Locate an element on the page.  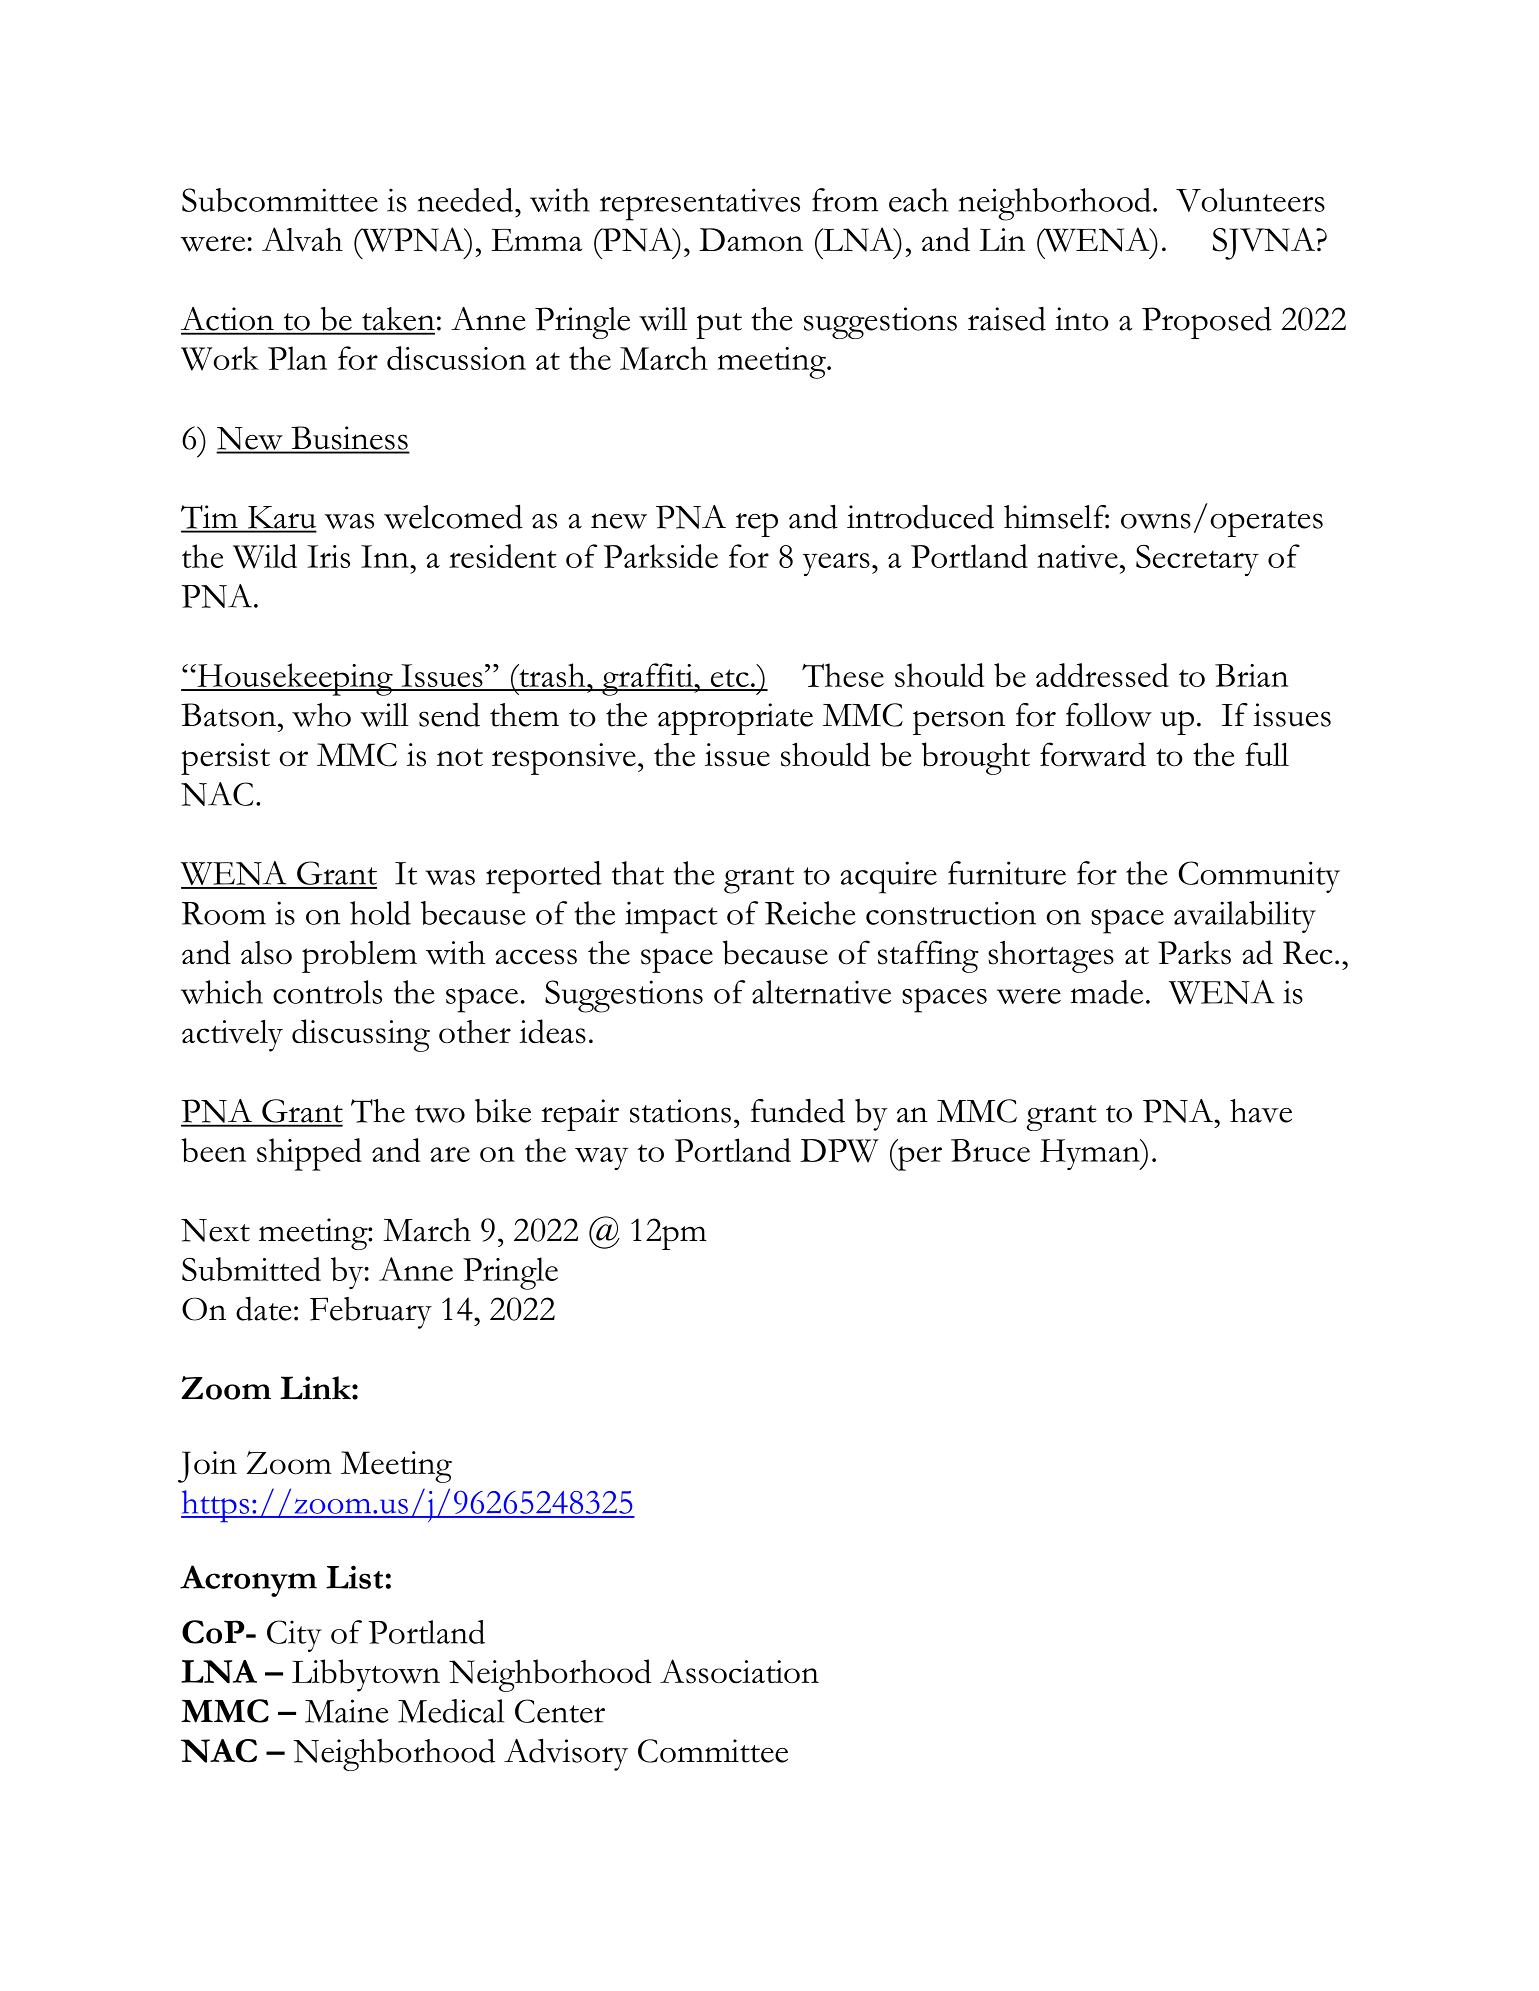
Iris is located at coordinates (328, 556).
